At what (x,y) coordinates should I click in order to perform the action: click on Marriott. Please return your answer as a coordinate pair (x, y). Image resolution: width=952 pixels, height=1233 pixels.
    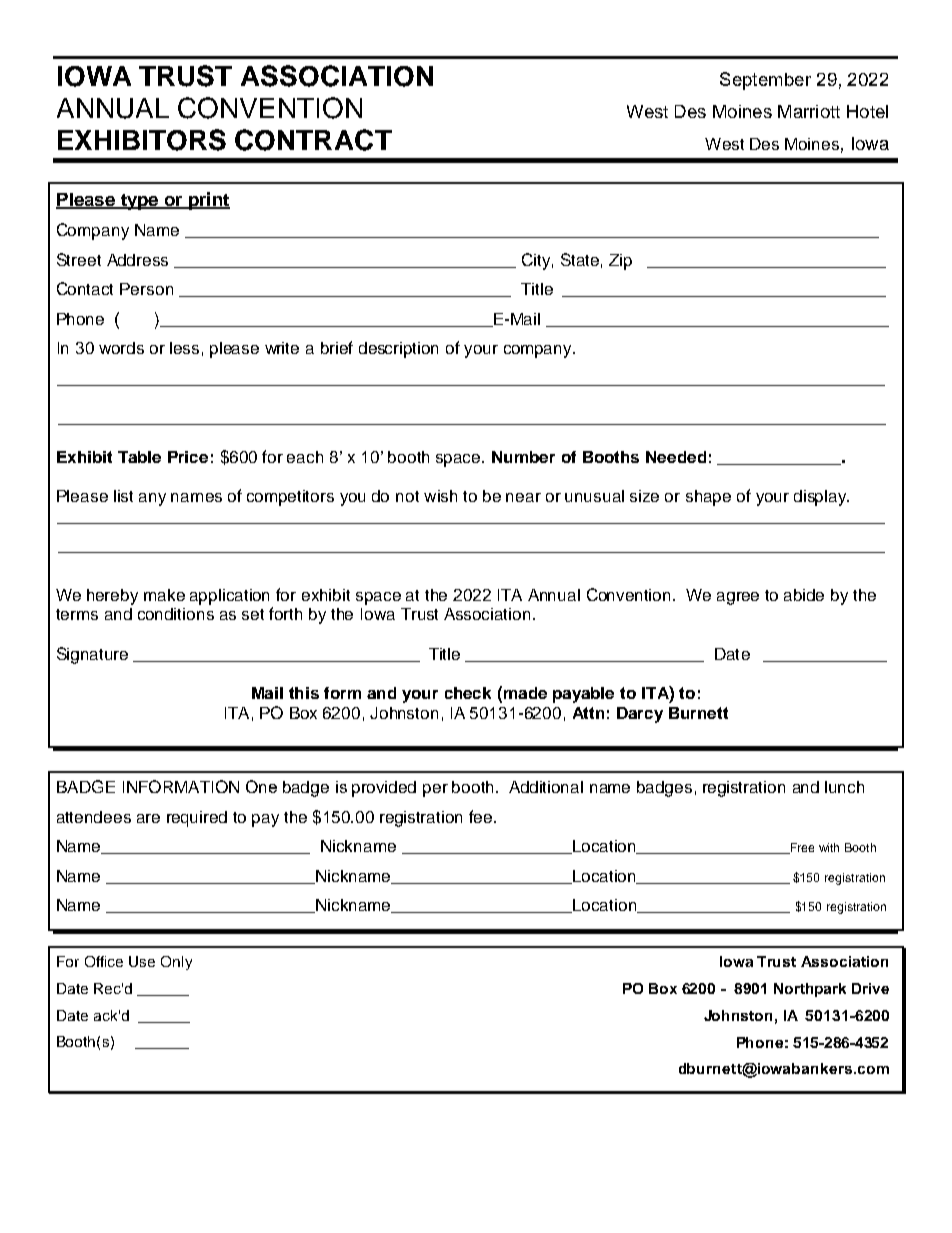
    Looking at the image, I should click on (809, 111).
